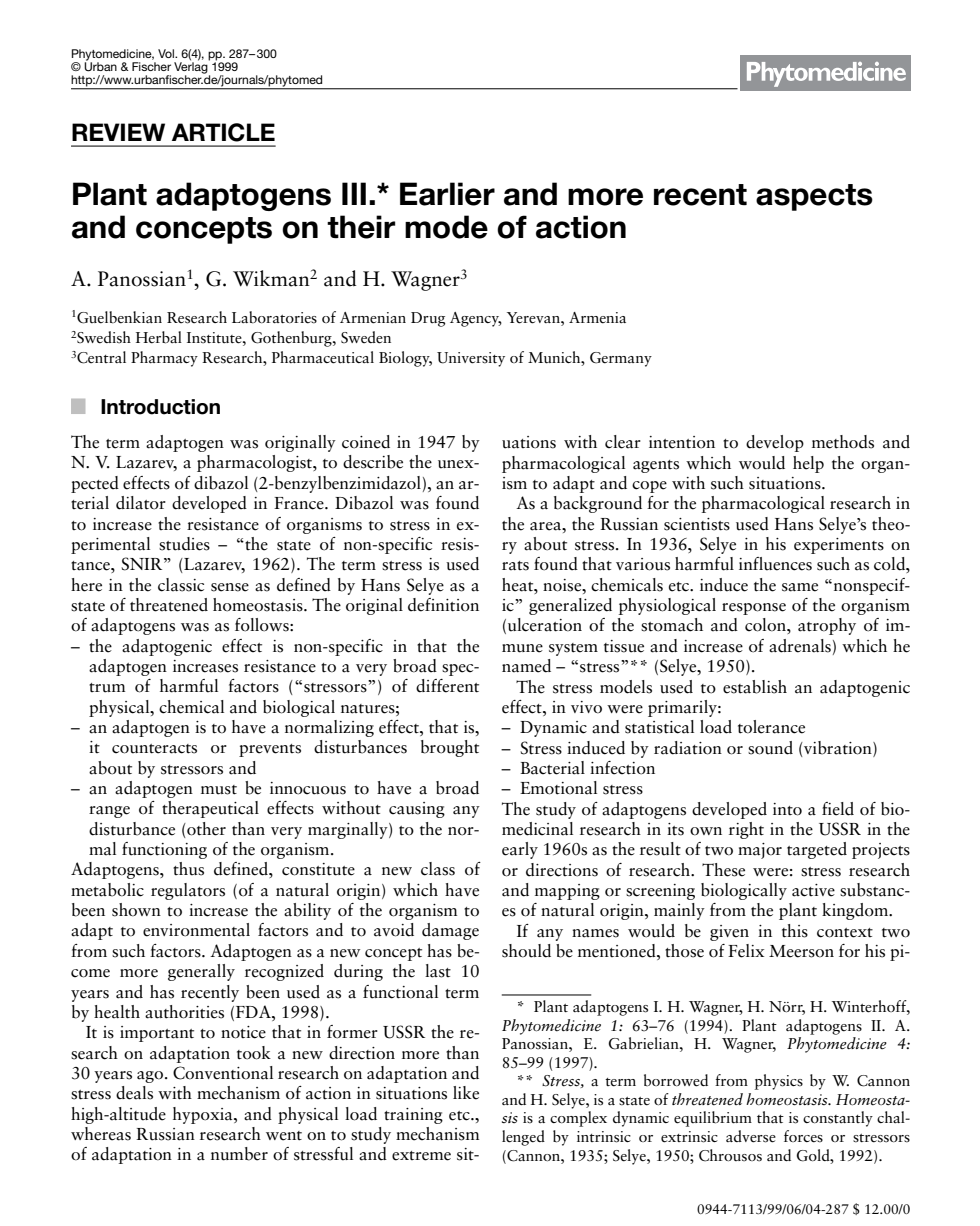  Describe the element at coordinates (520, 850) in the document. I see `early` at that location.
